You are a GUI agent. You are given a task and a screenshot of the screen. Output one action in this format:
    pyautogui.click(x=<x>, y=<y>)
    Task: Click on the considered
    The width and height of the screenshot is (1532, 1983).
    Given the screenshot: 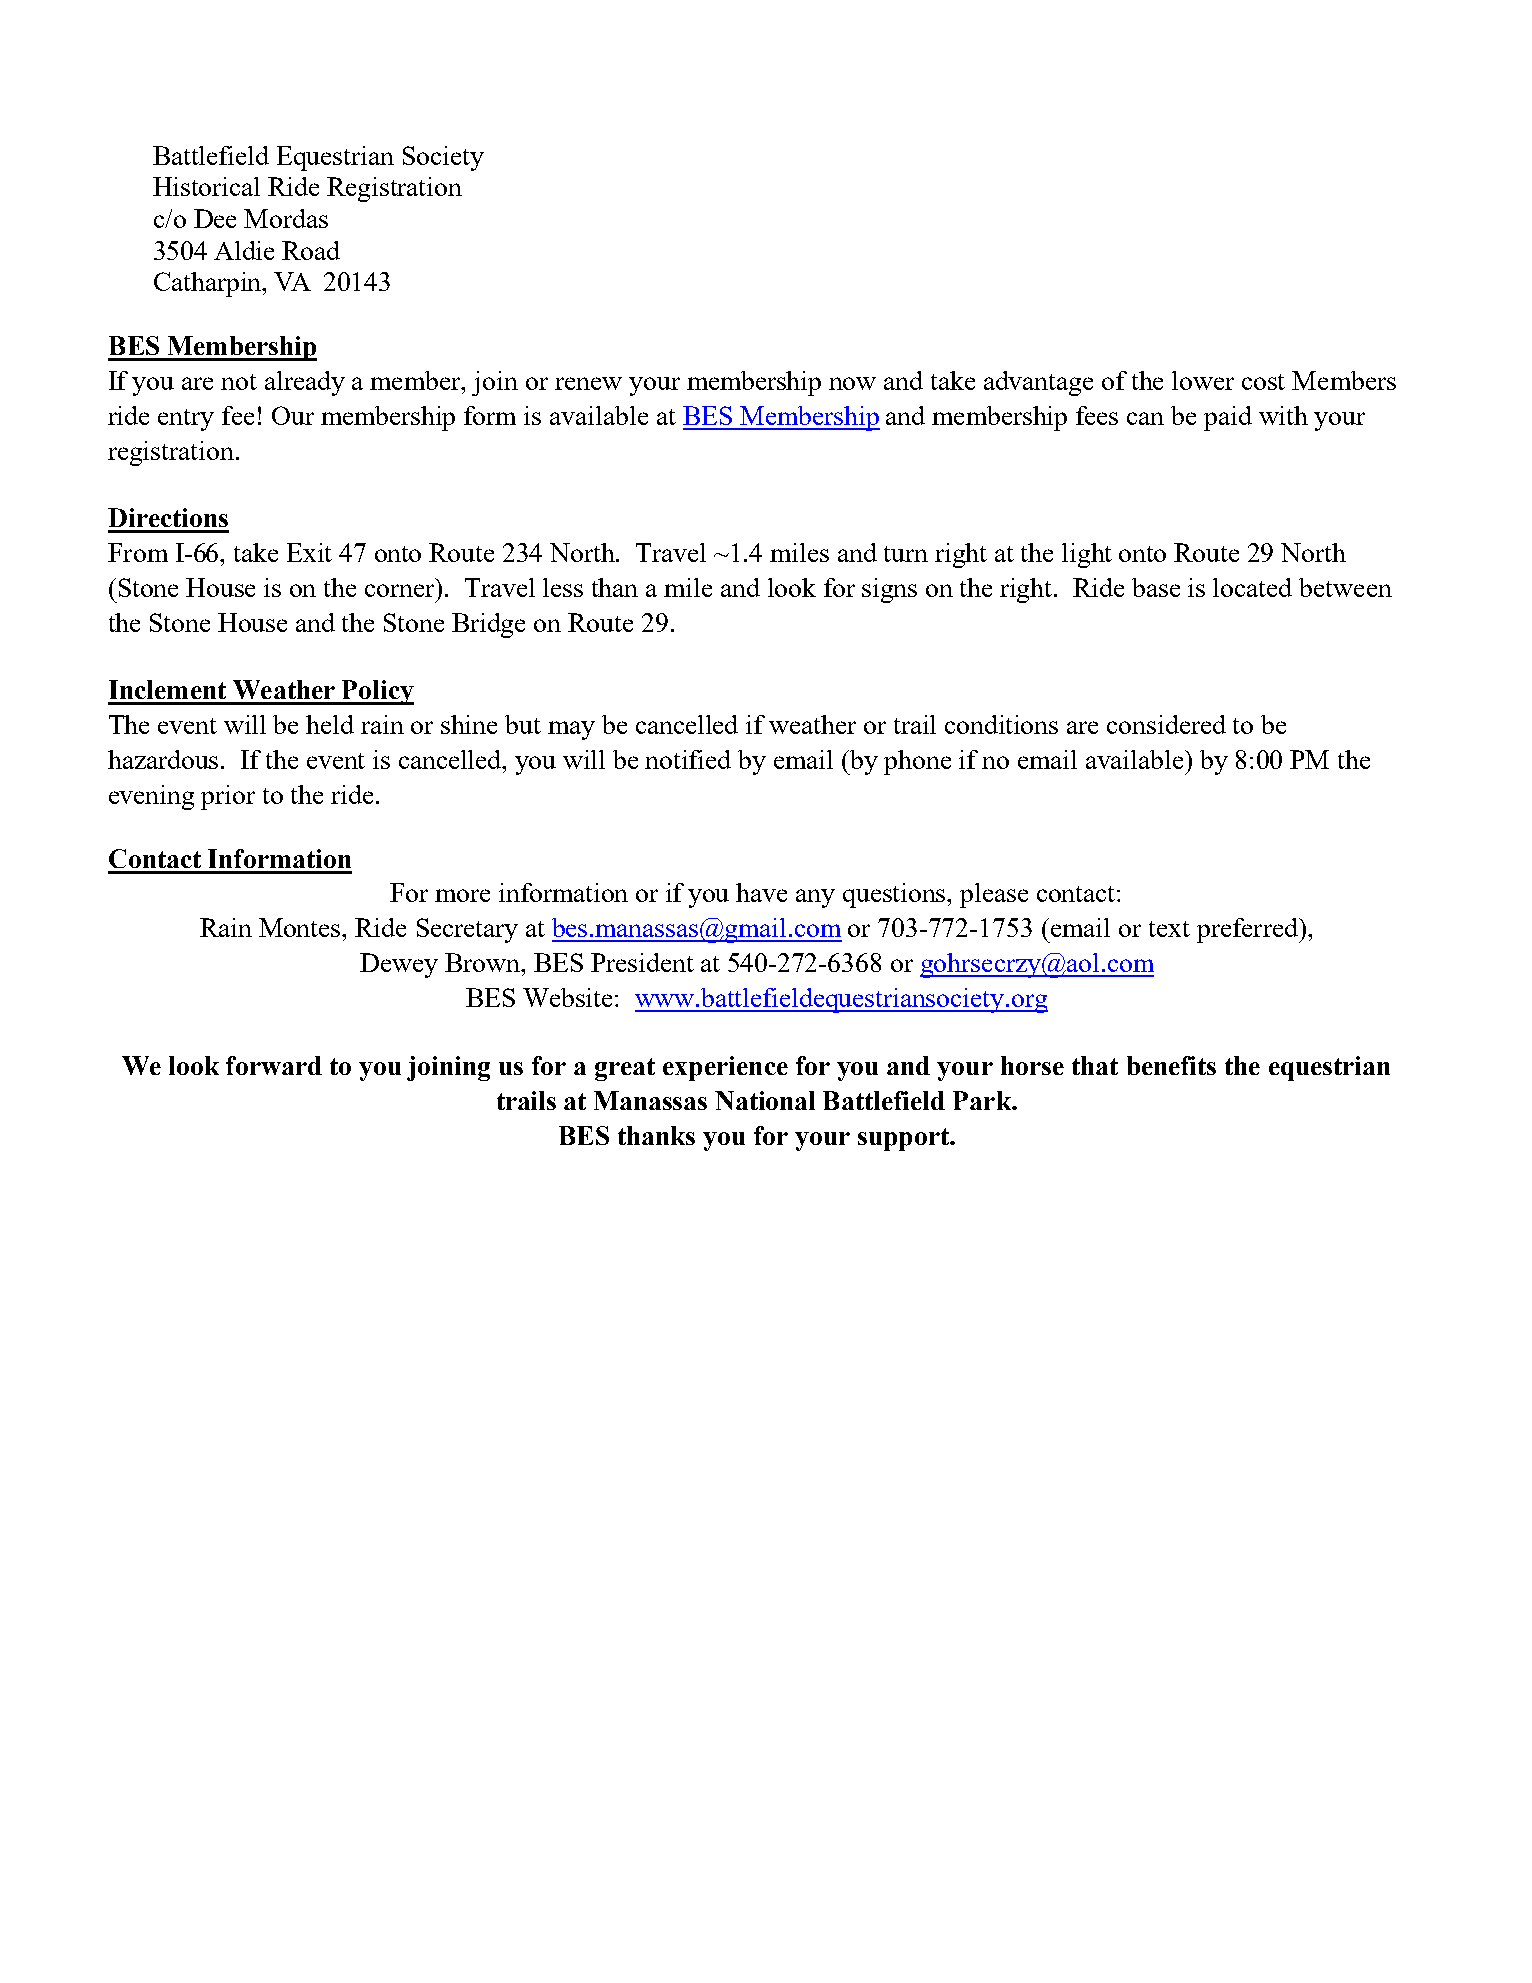 What is the action you would take?
    pyautogui.click(x=1166, y=724)
